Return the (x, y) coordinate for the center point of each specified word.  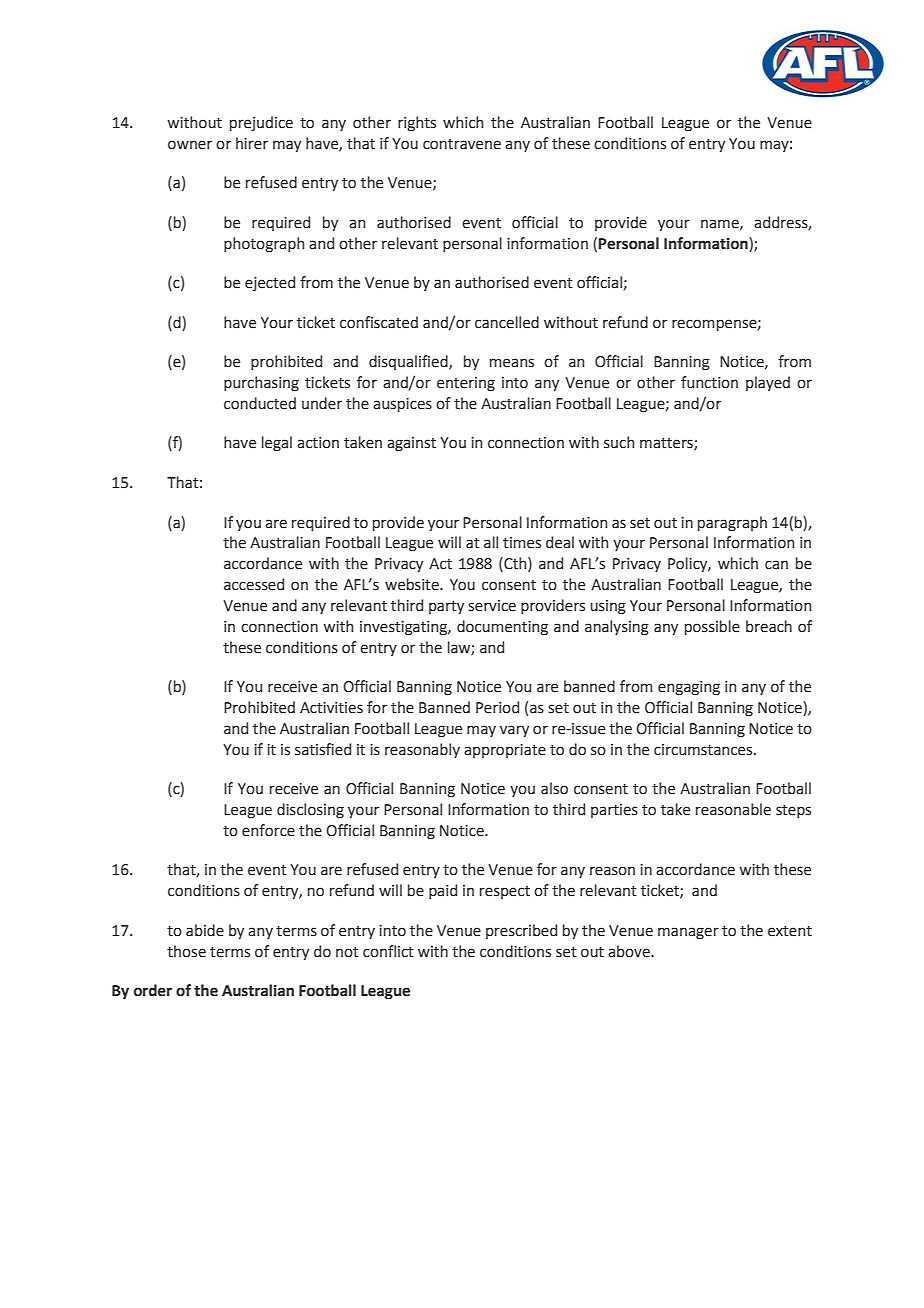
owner (190, 145)
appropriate (505, 751)
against (411, 444)
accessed (254, 584)
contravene (462, 144)
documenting (502, 627)
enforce (268, 830)
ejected (270, 283)
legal (277, 443)
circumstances (704, 750)
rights (417, 123)
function (709, 382)
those (186, 951)
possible (712, 627)
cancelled (507, 322)
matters (667, 444)
